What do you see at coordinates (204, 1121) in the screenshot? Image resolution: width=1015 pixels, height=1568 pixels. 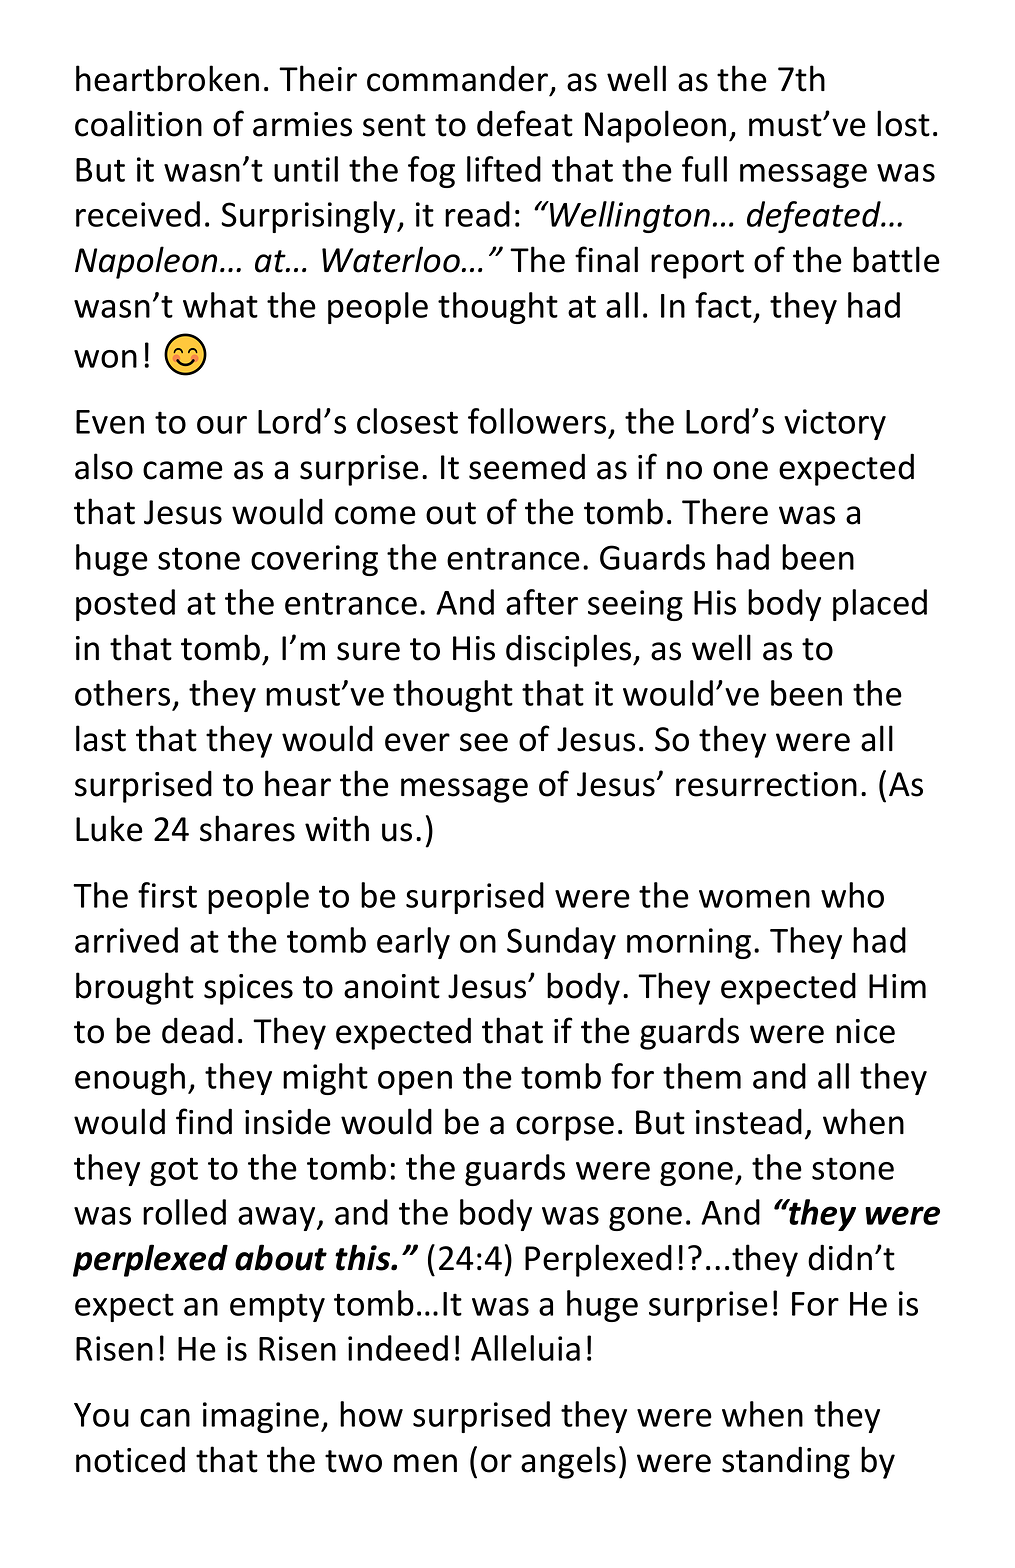 I see `find` at bounding box center [204, 1121].
